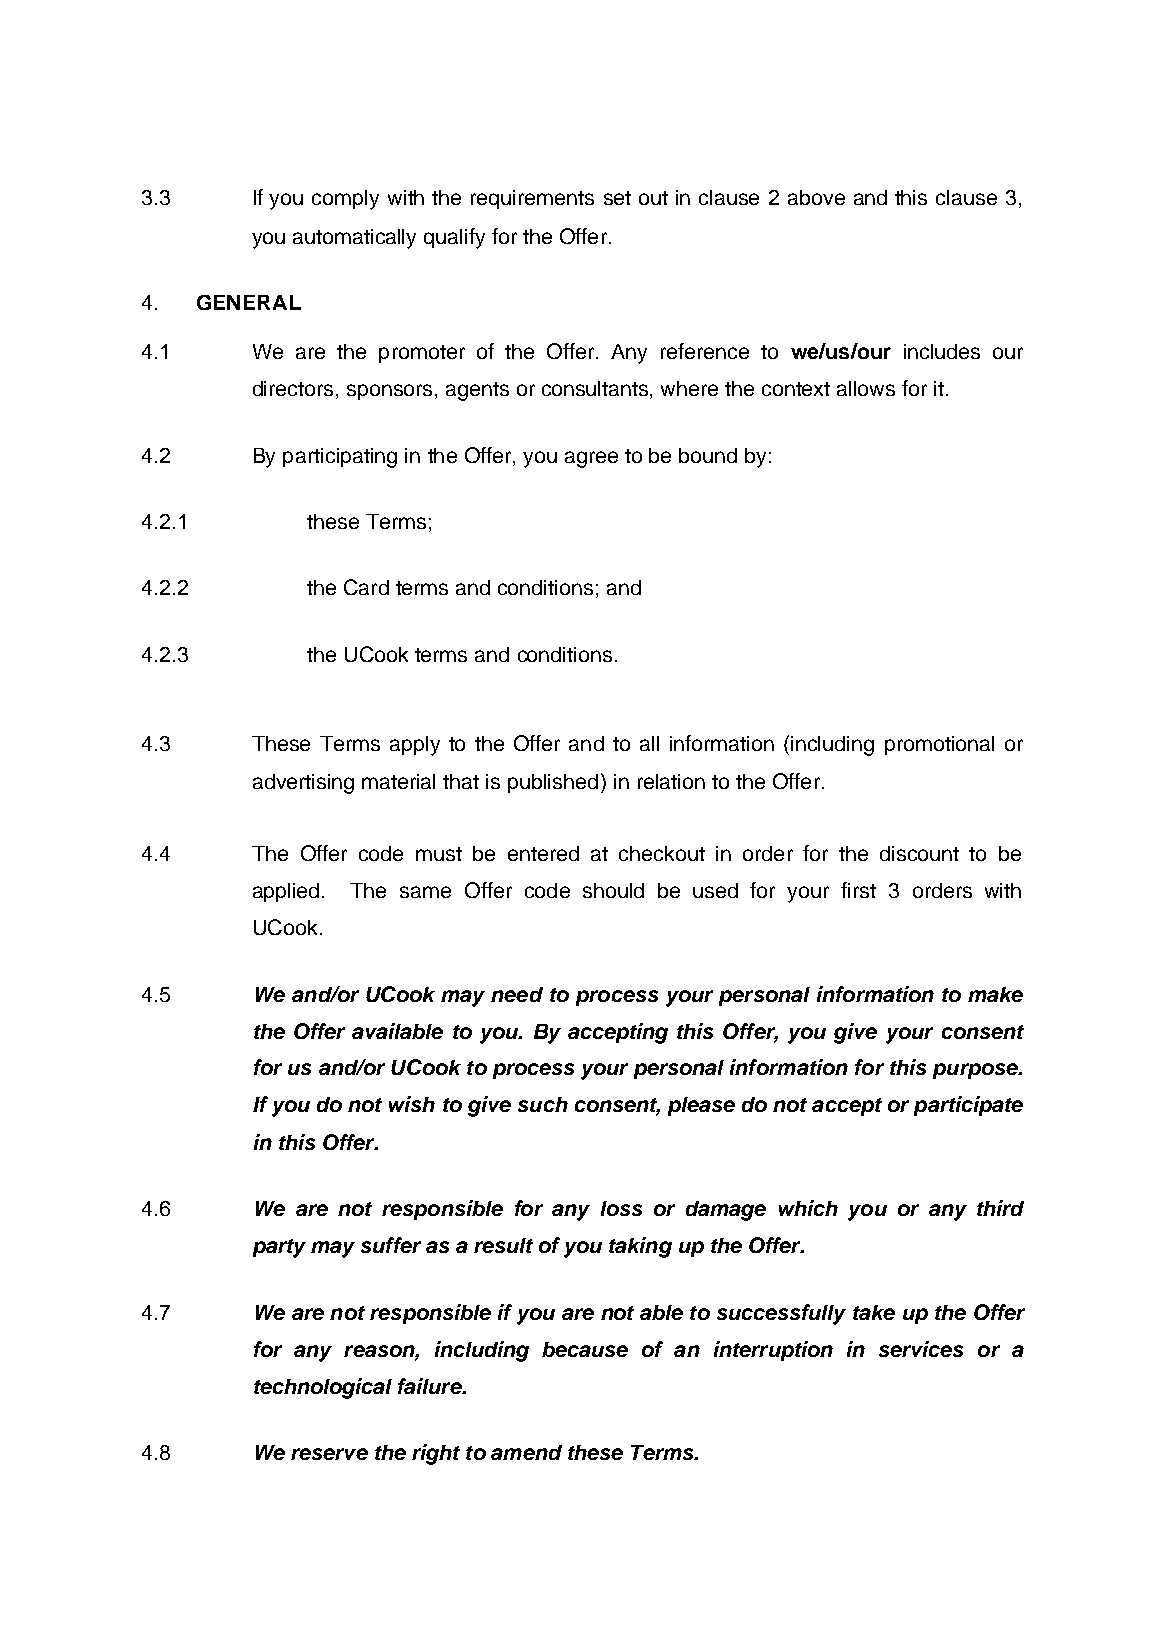  I want to click on promotional, so click(939, 745).
